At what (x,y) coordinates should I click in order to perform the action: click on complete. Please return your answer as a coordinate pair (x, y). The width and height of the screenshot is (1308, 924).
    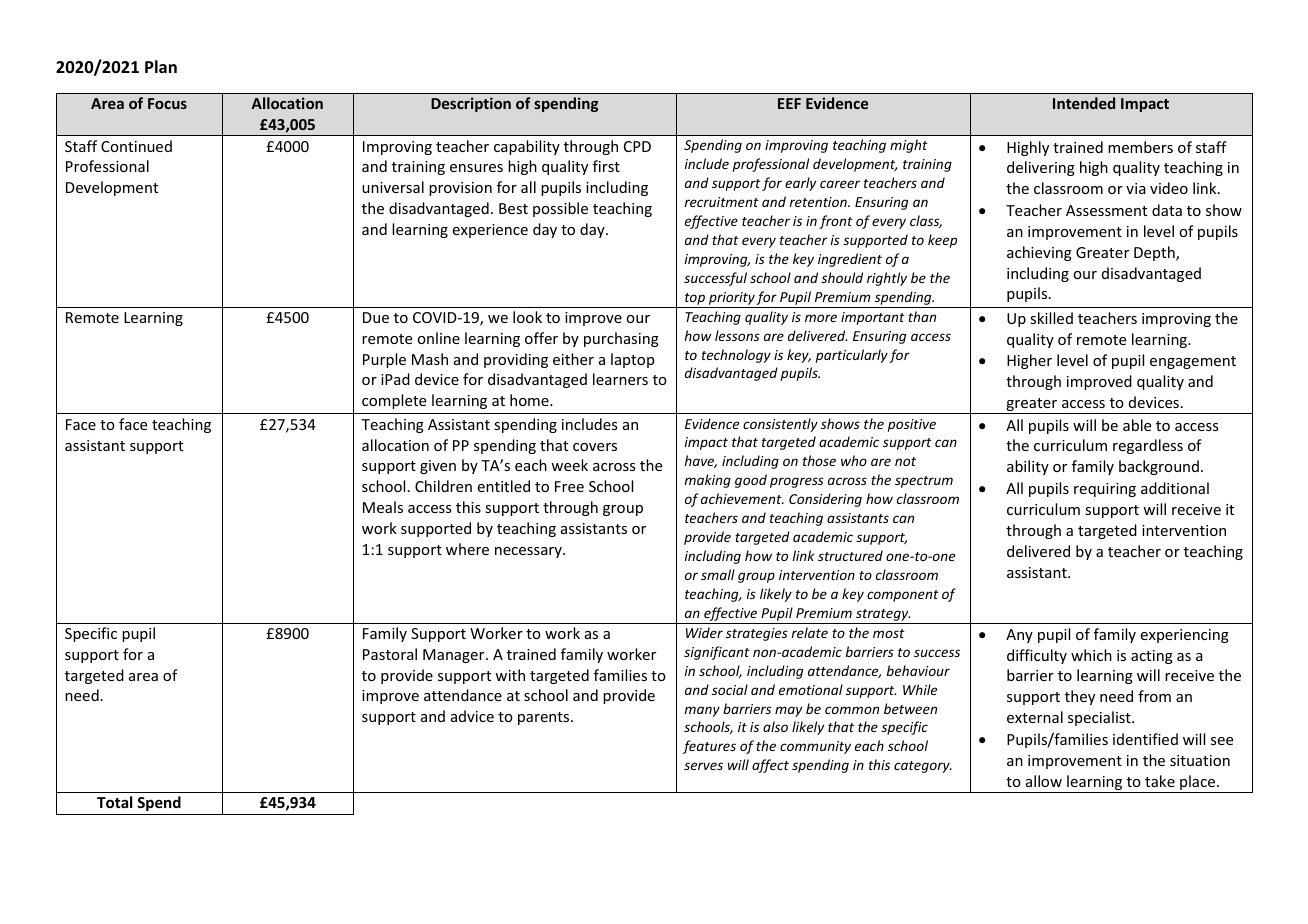
    Looking at the image, I should click on (394, 401).
